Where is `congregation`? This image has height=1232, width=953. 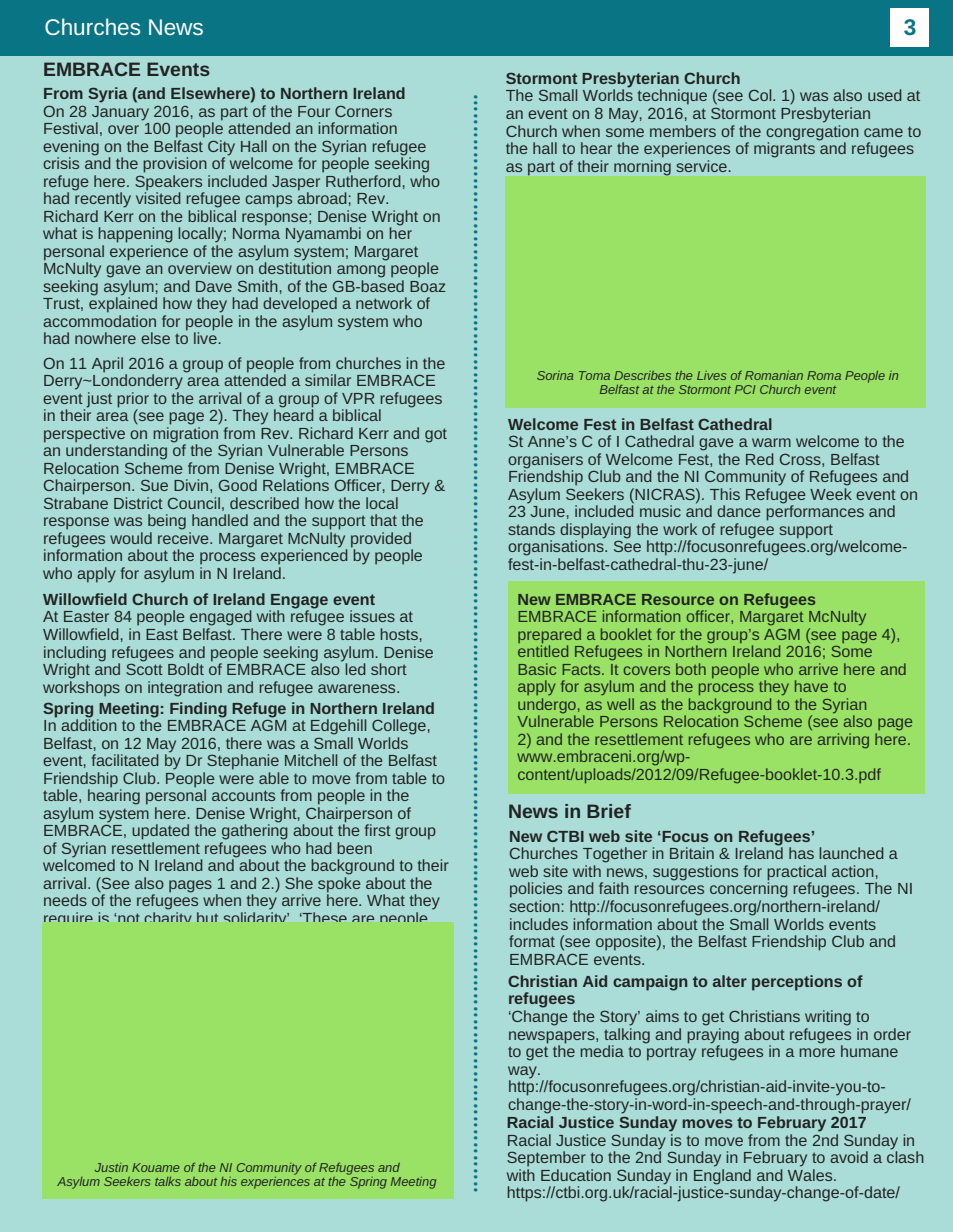
congregation is located at coordinates (812, 131).
